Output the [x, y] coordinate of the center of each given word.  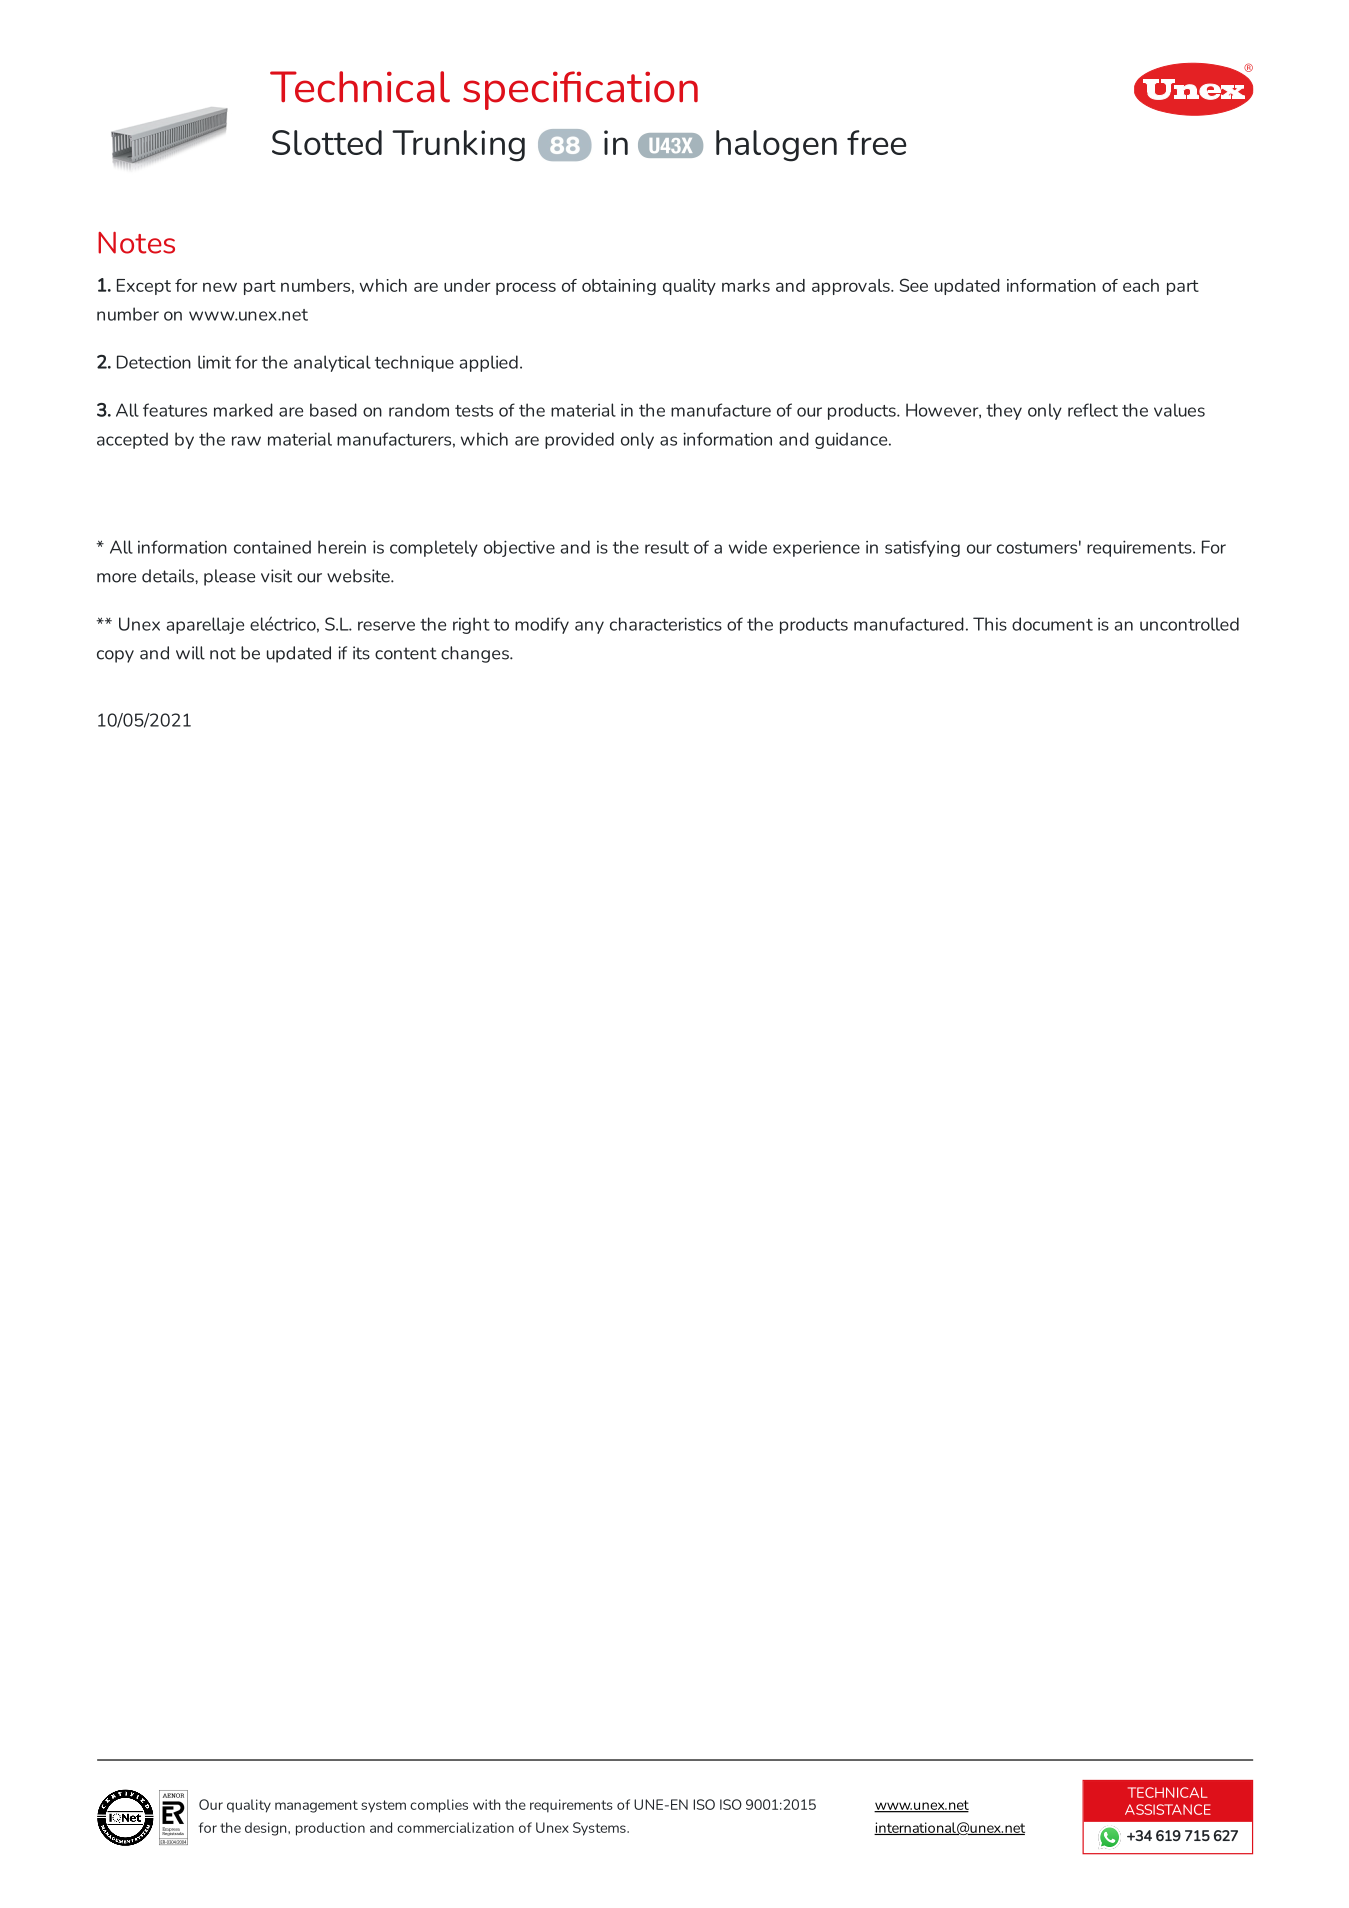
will [190, 653]
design [267, 1829]
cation [642, 87]
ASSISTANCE [1168, 1809]
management [316, 1806]
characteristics [666, 624]
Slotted [327, 142]
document [1052, 624]
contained [272, 547]
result [667, 547]
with [487, 1804]
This [990, 624]
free [876, 142]
